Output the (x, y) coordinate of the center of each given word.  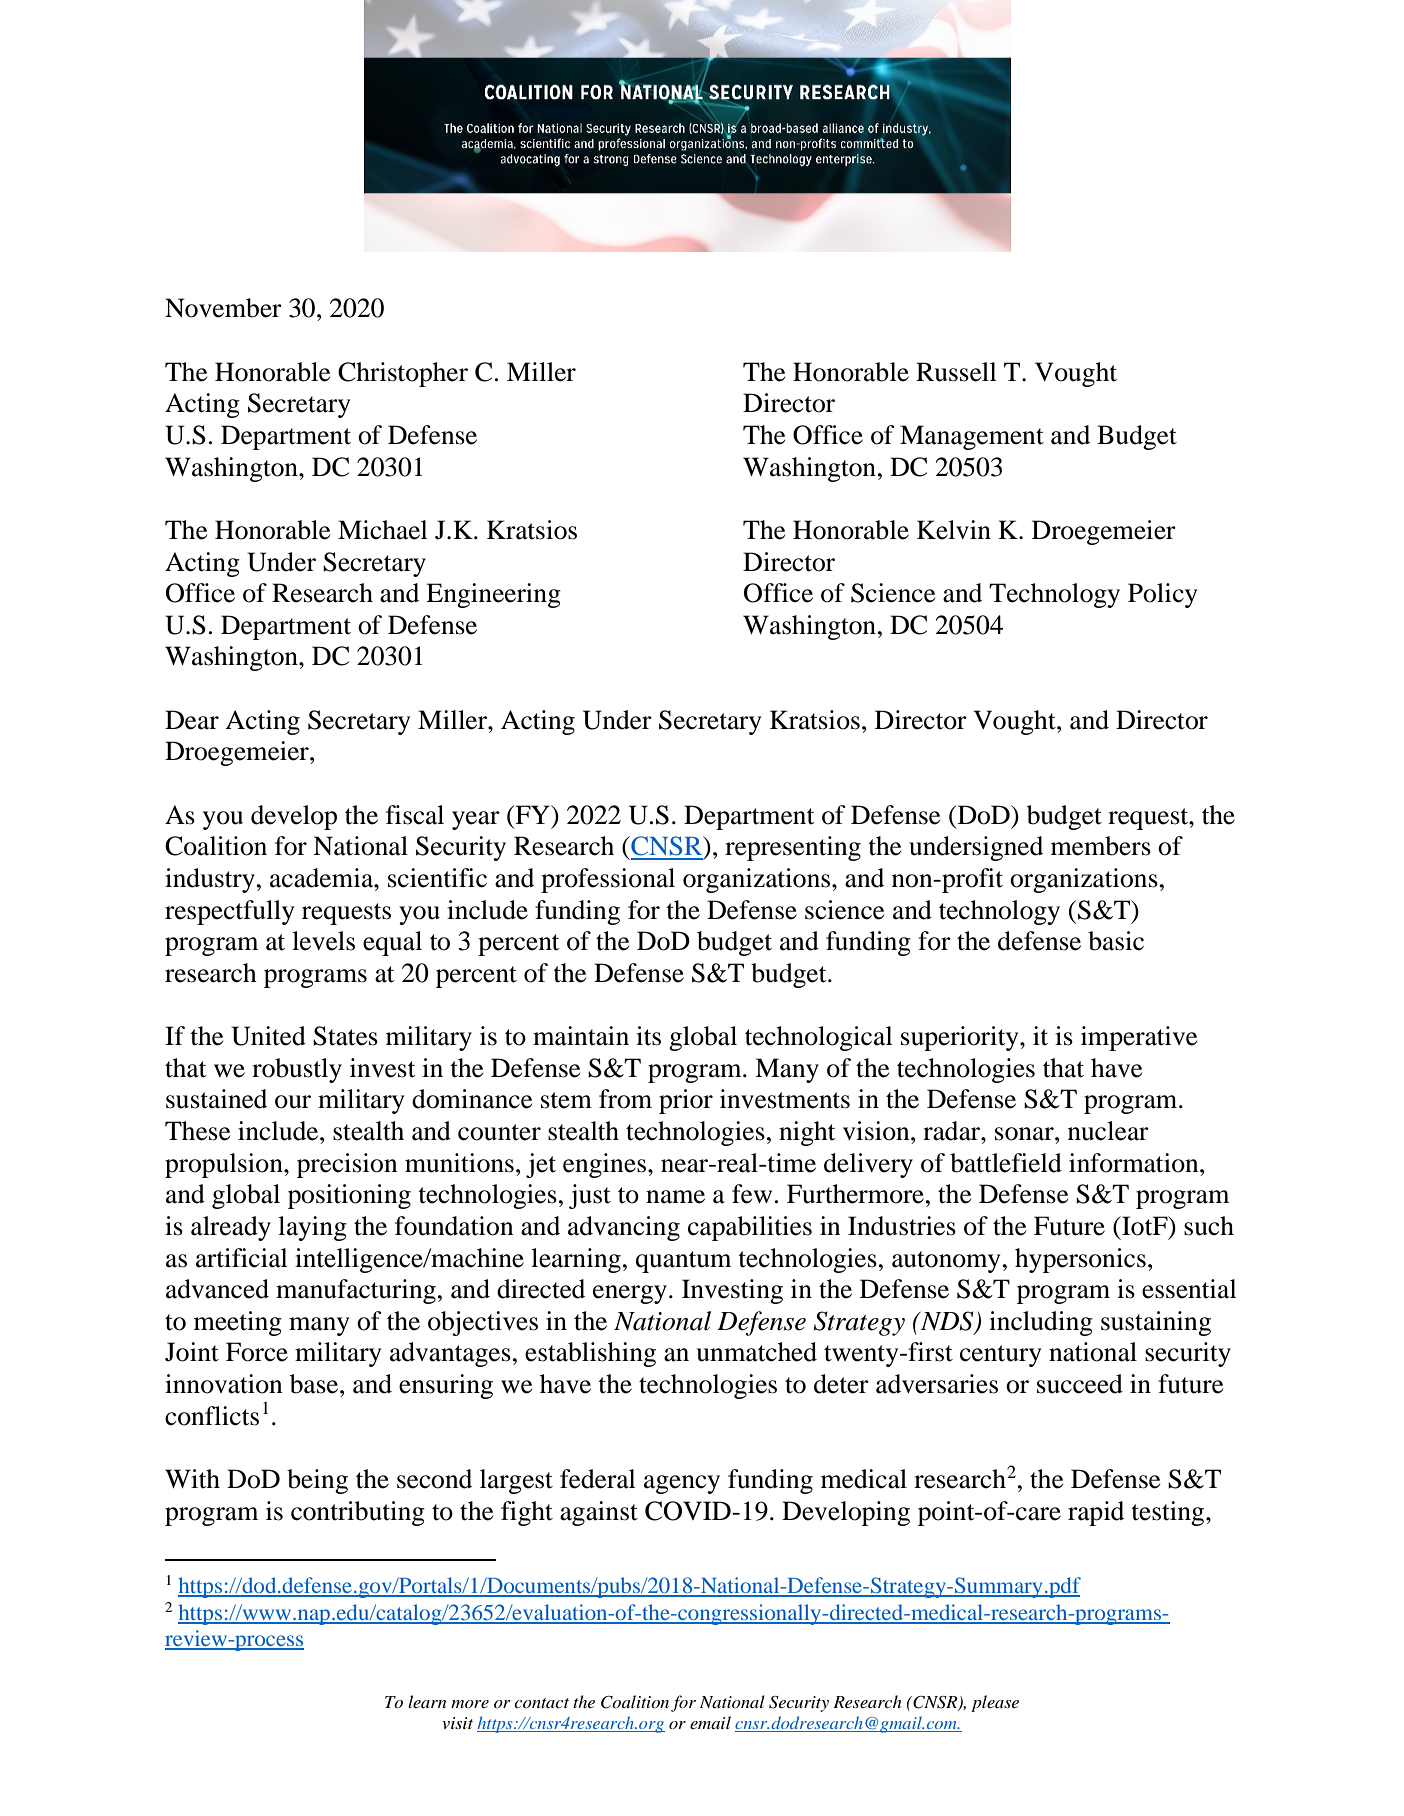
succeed (1080, 1384)
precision (347, 1165)
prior (686, 1101)
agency (682, 1484)
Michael (383, 530)
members (1101, 846)
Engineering (493, 595)
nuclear (1108, 1131)
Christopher (403, 374)
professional (608, 880)
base (315, 1384)
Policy (1162, 595)
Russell (956, 372)
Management (972, 437)
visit (457, 1723)
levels (323, 941)
